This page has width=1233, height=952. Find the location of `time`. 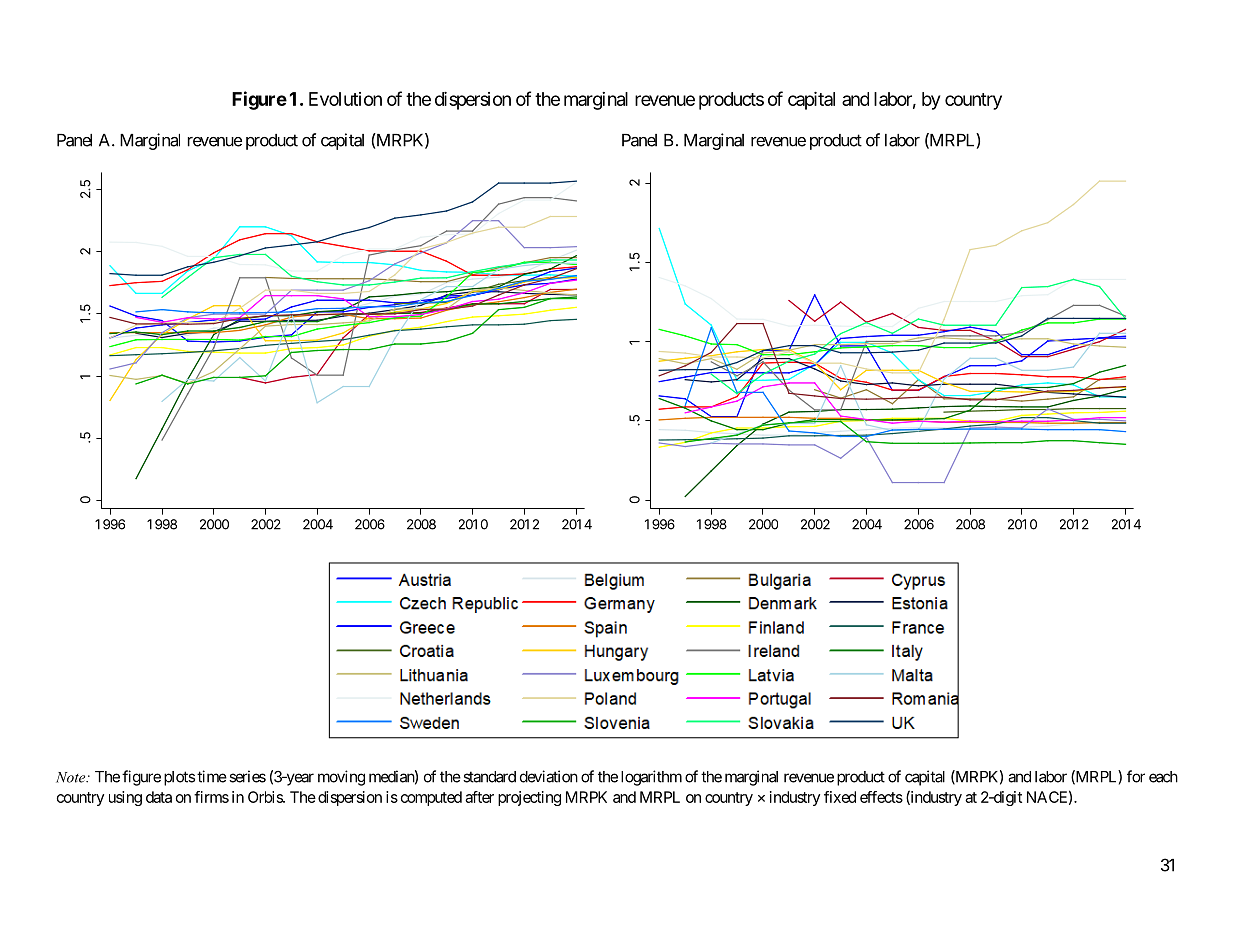

time is located at coordinates (212, 776).
